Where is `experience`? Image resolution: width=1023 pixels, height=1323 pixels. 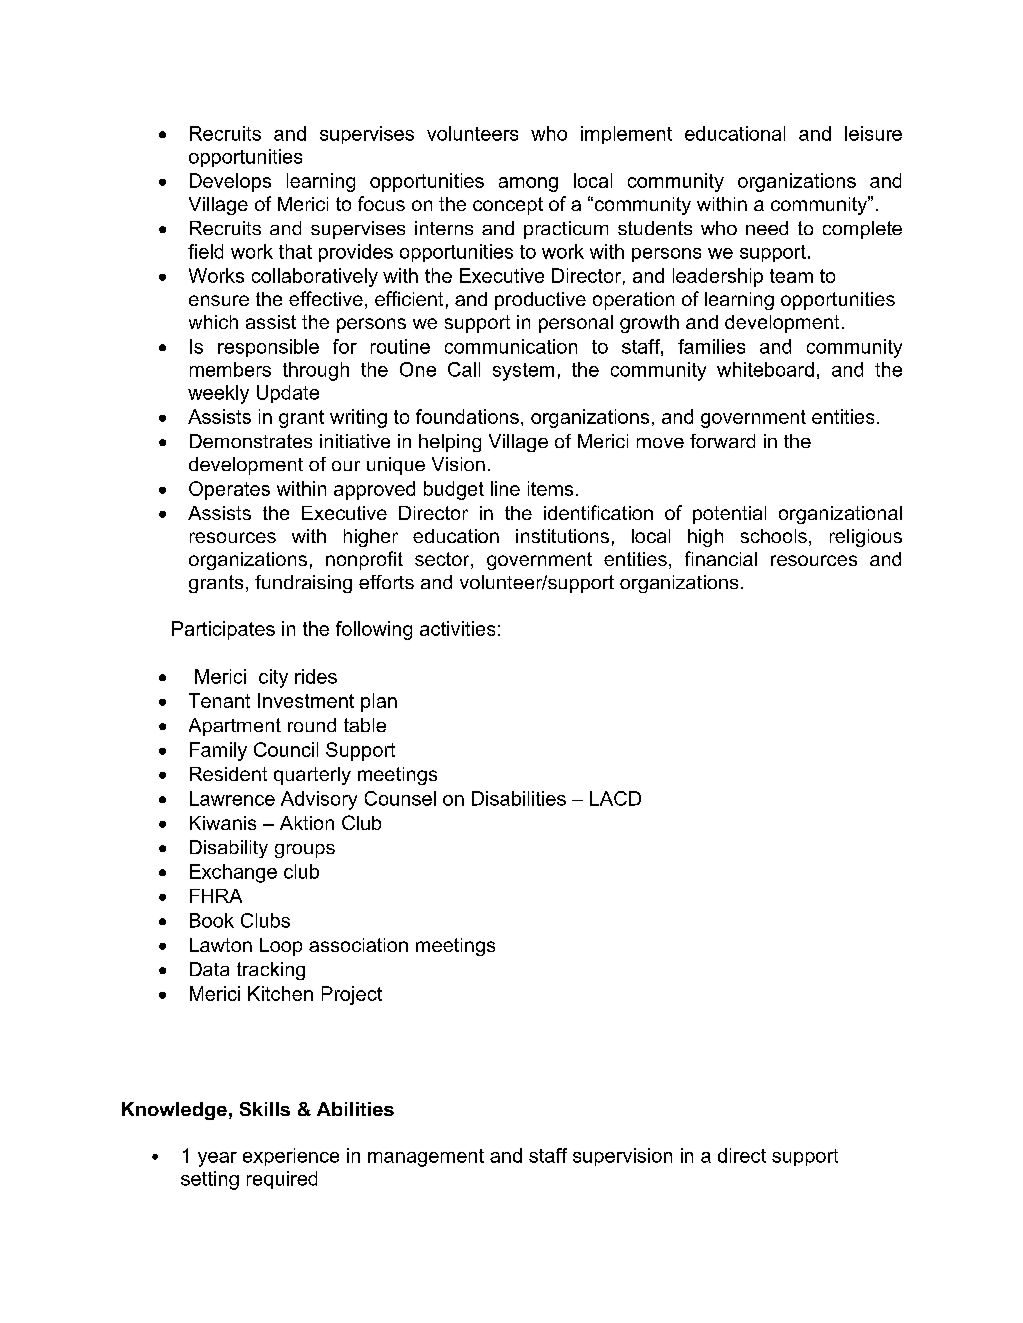
experience is located at coordinates (291, 1157).
